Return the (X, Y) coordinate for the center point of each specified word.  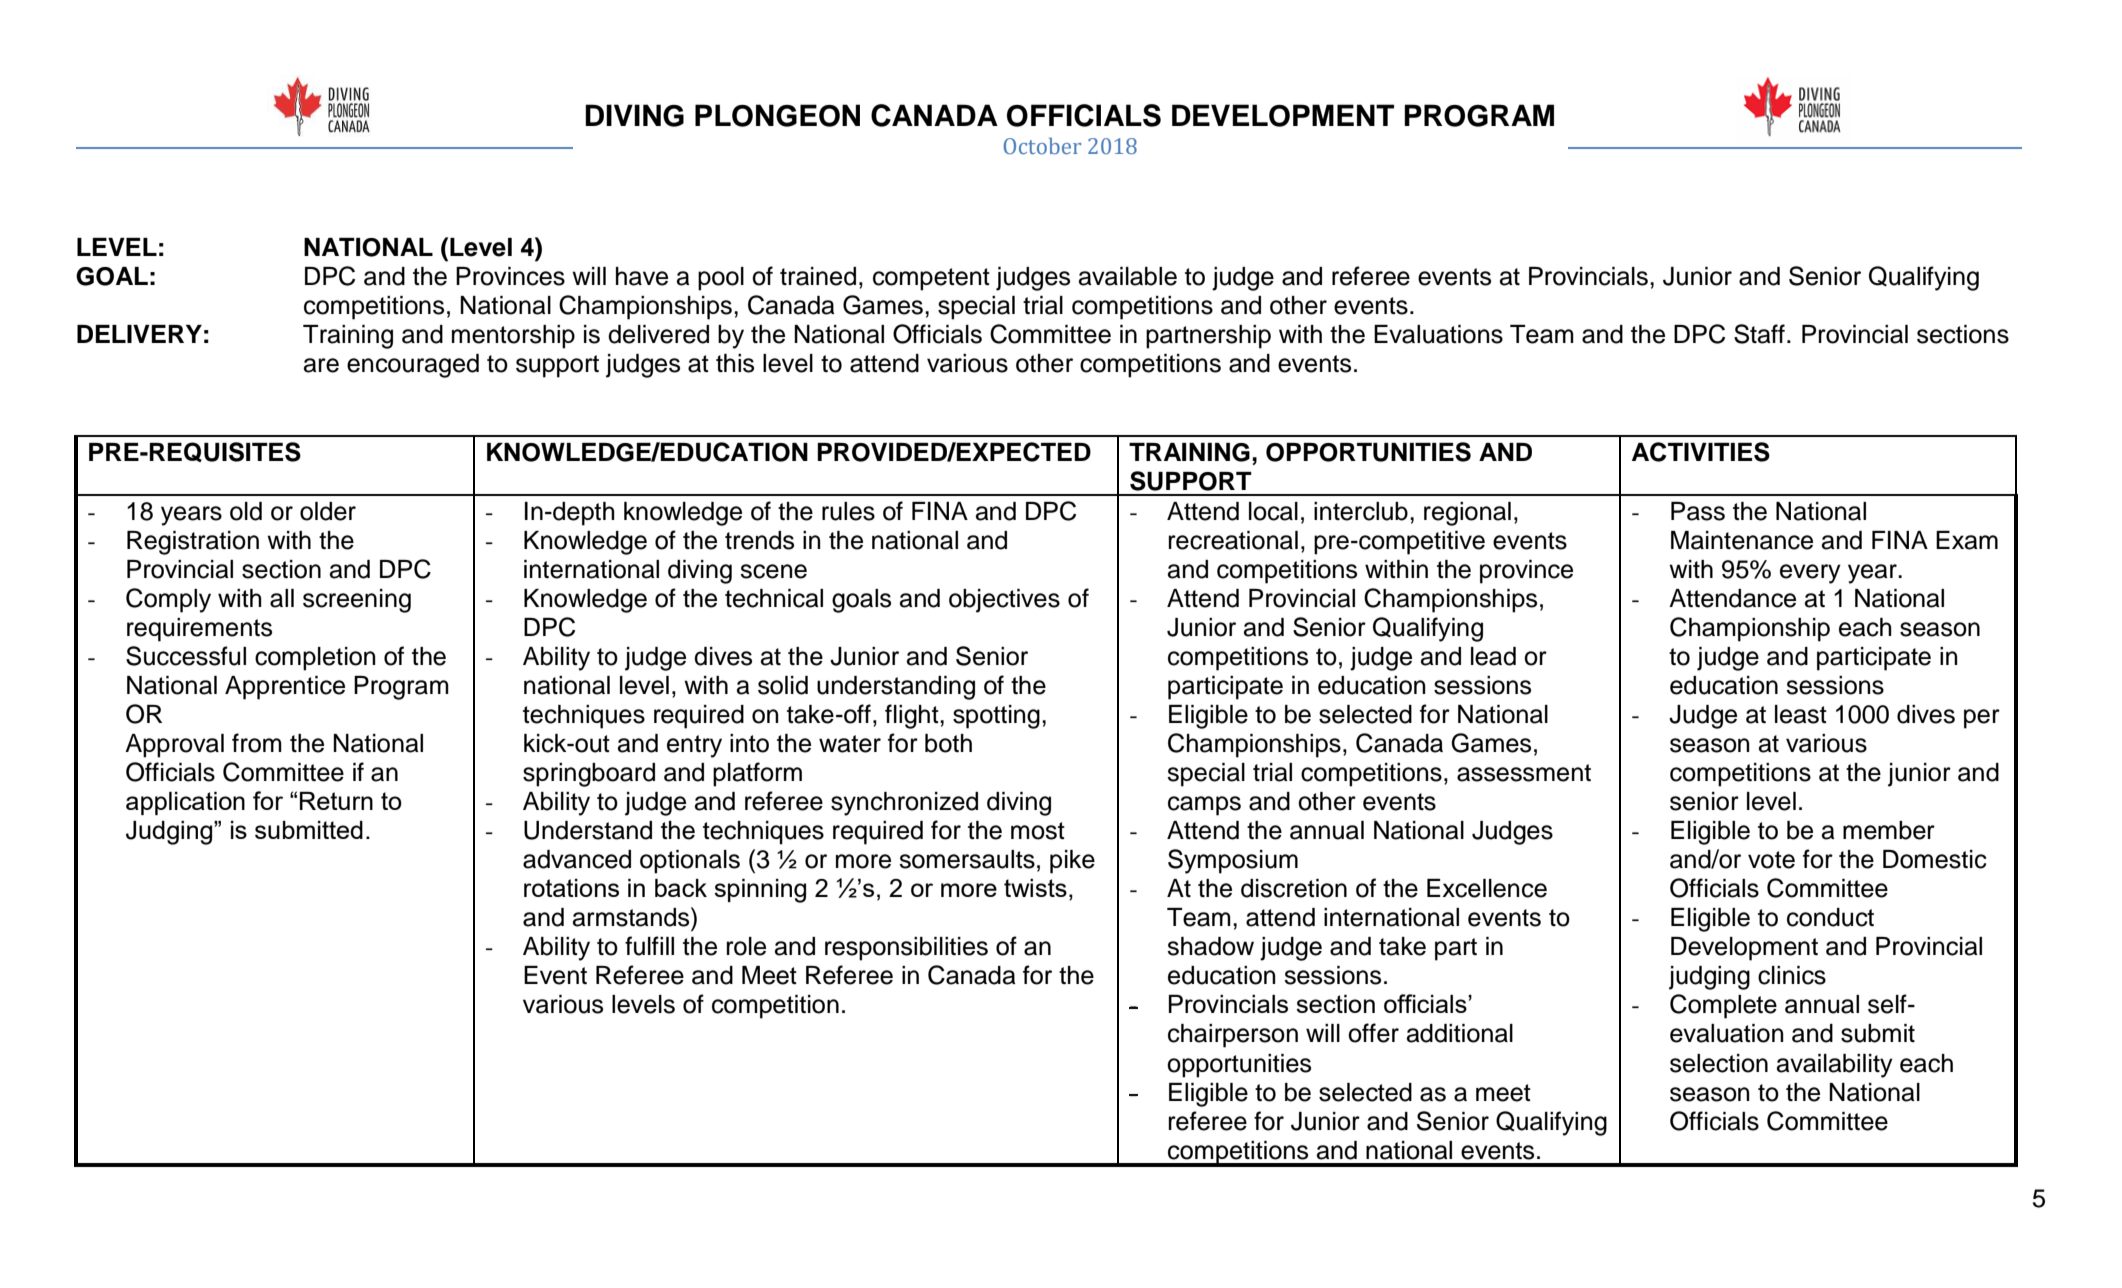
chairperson (1233, 1036)
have (642, 276)
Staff (1759, 334)
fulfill (649, 946)
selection (1719, 1063)
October (1042, 146)
